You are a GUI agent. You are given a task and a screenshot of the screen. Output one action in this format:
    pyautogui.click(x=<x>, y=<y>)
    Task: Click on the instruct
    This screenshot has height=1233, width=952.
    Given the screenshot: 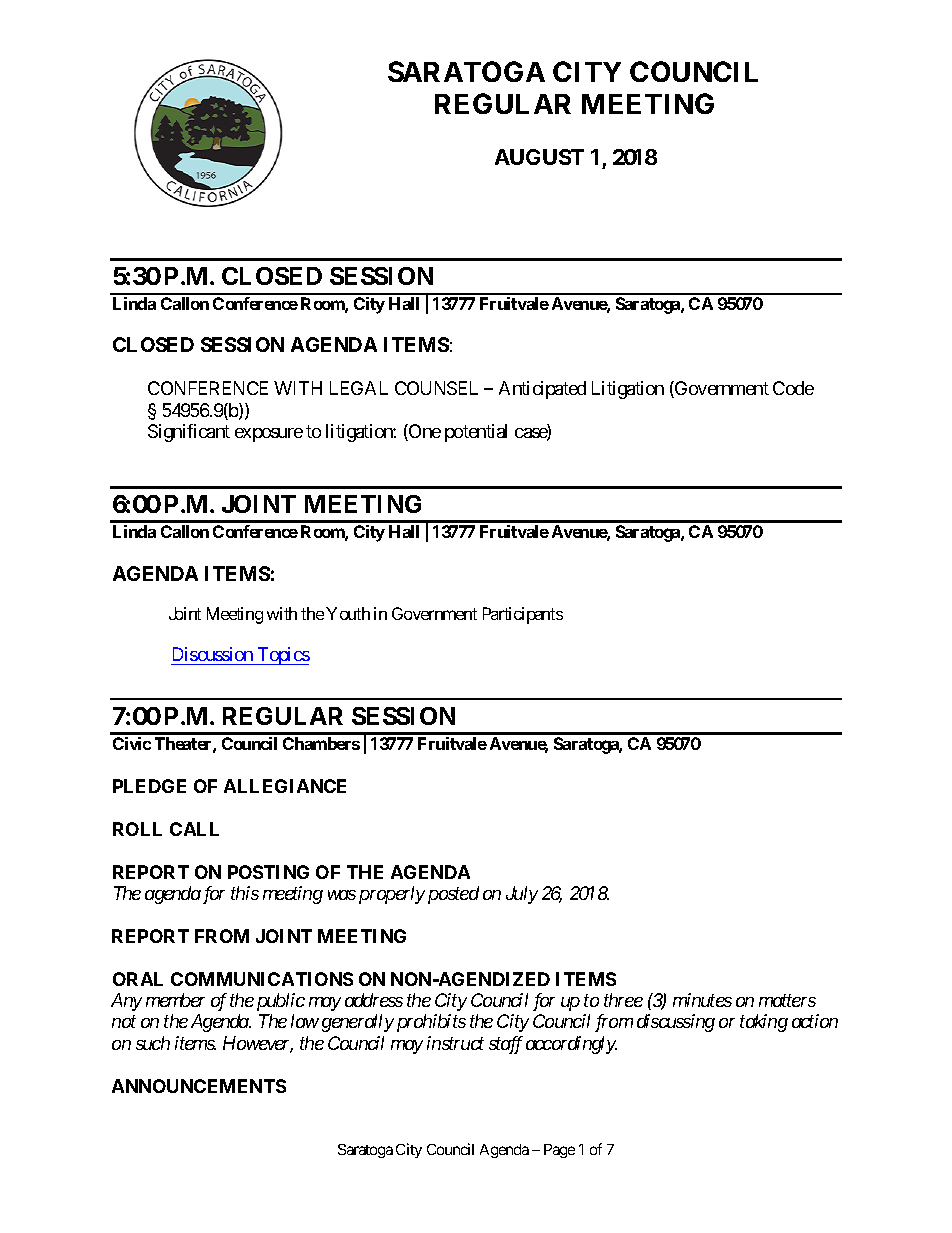 What is the action you would take?
    pyautogui.click(x=455, y=1043)
